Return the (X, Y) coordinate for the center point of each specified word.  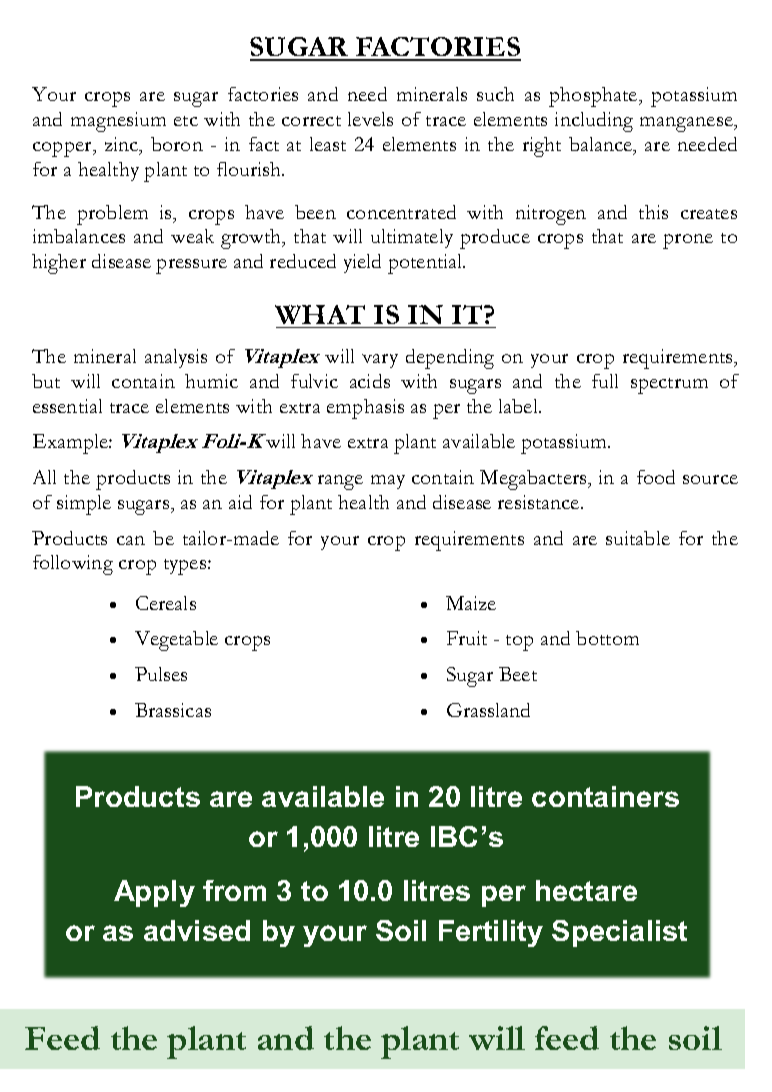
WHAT (321, 316)
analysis (176, 358)
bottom (607, 638)
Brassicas (173, 710)
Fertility (491, 933)
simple (84, 505)
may (388, 482)
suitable (638, 538)
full (605, 381)
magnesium (118, 122)
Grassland (488, 710)
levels (370, 119)
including (594, 122)
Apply (154, 893)
